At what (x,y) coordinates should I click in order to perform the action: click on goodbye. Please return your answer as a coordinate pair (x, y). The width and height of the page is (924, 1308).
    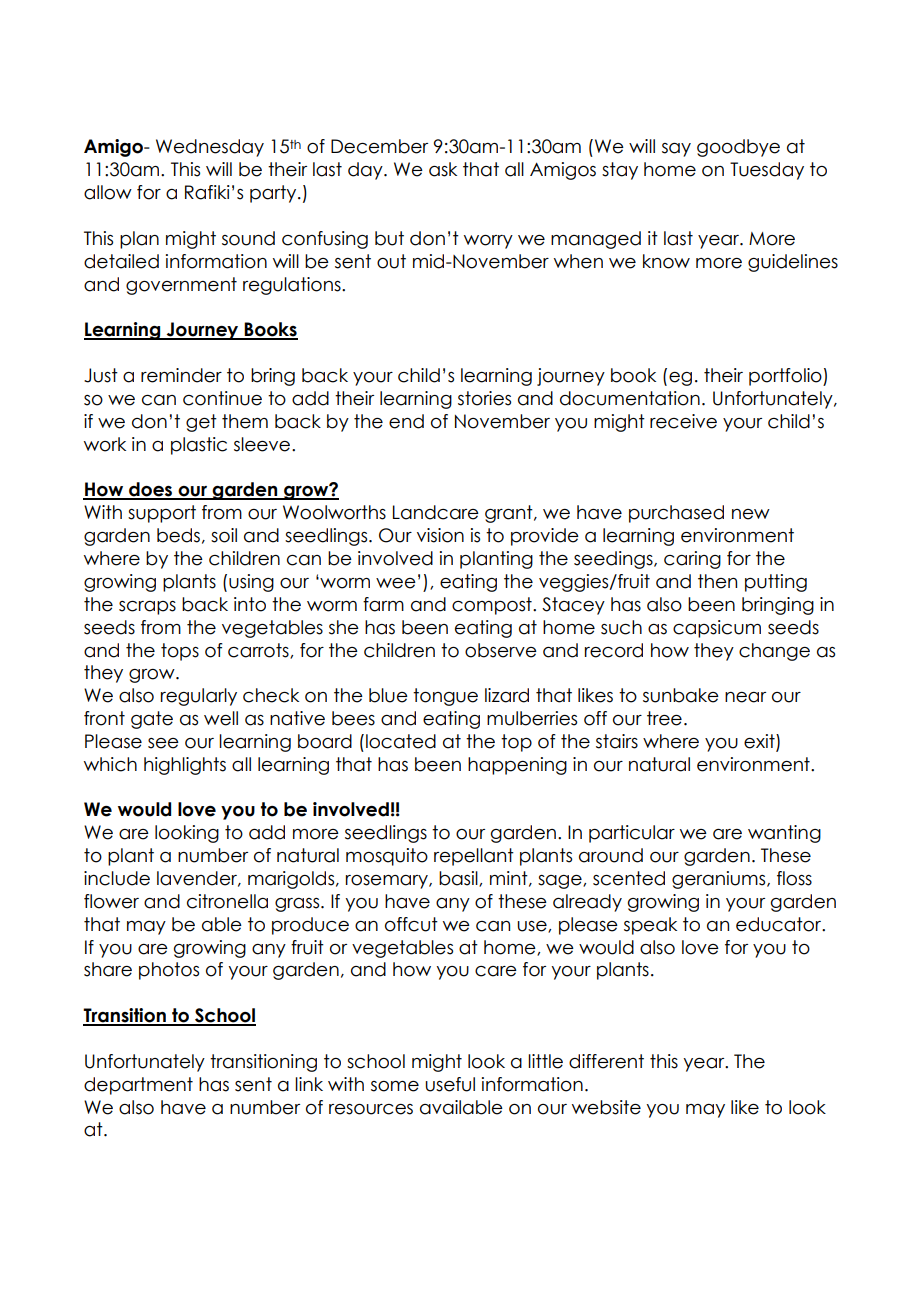
    Looking at the image, I should click on (738, 148).
